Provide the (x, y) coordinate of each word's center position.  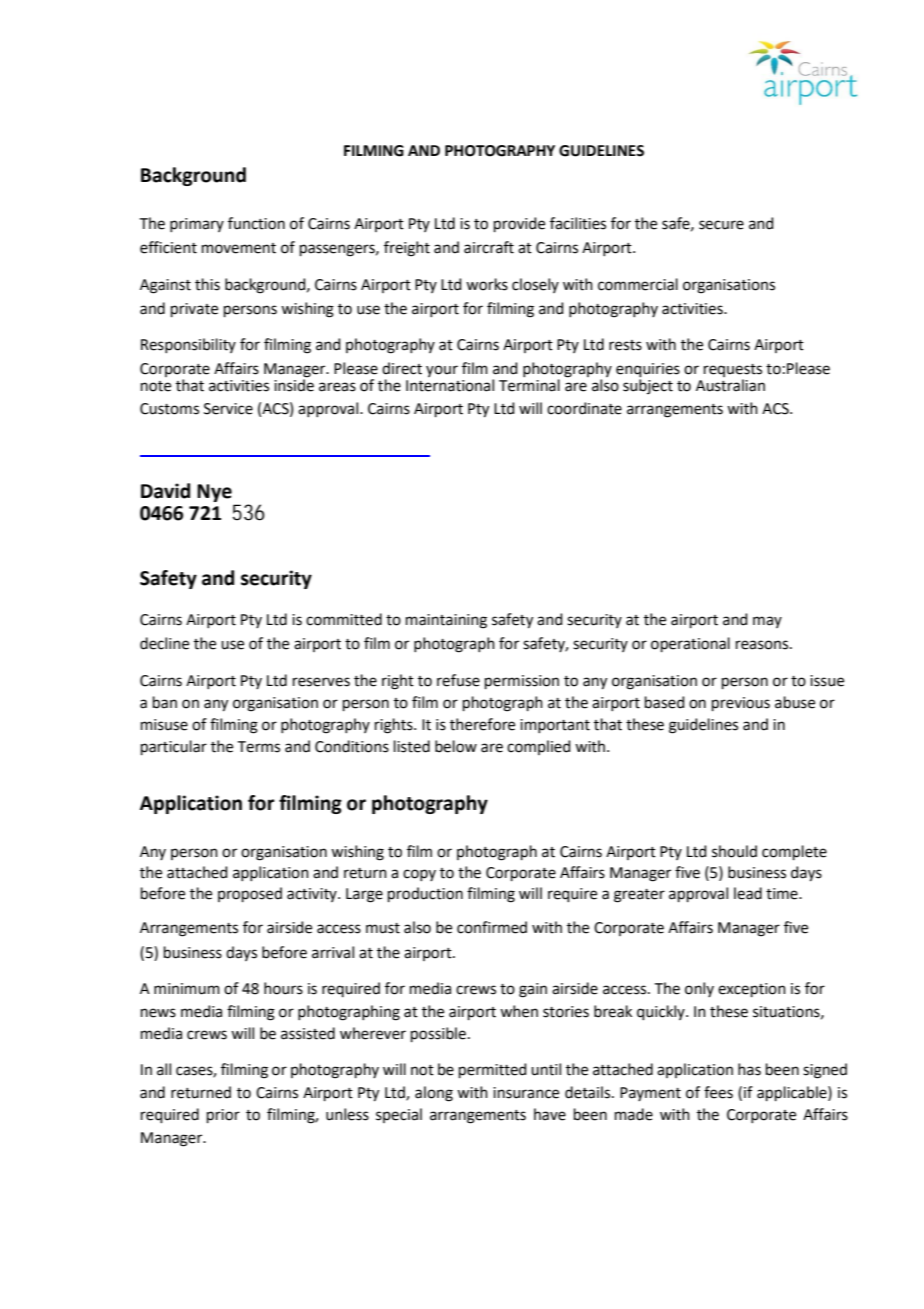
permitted (493, 1070)
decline (164, 643)
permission (522, 682)
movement (239, 248)
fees (718, 1092)
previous (741, 704)
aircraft (489, 247)
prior (223, 1116)
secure (721, 225)
